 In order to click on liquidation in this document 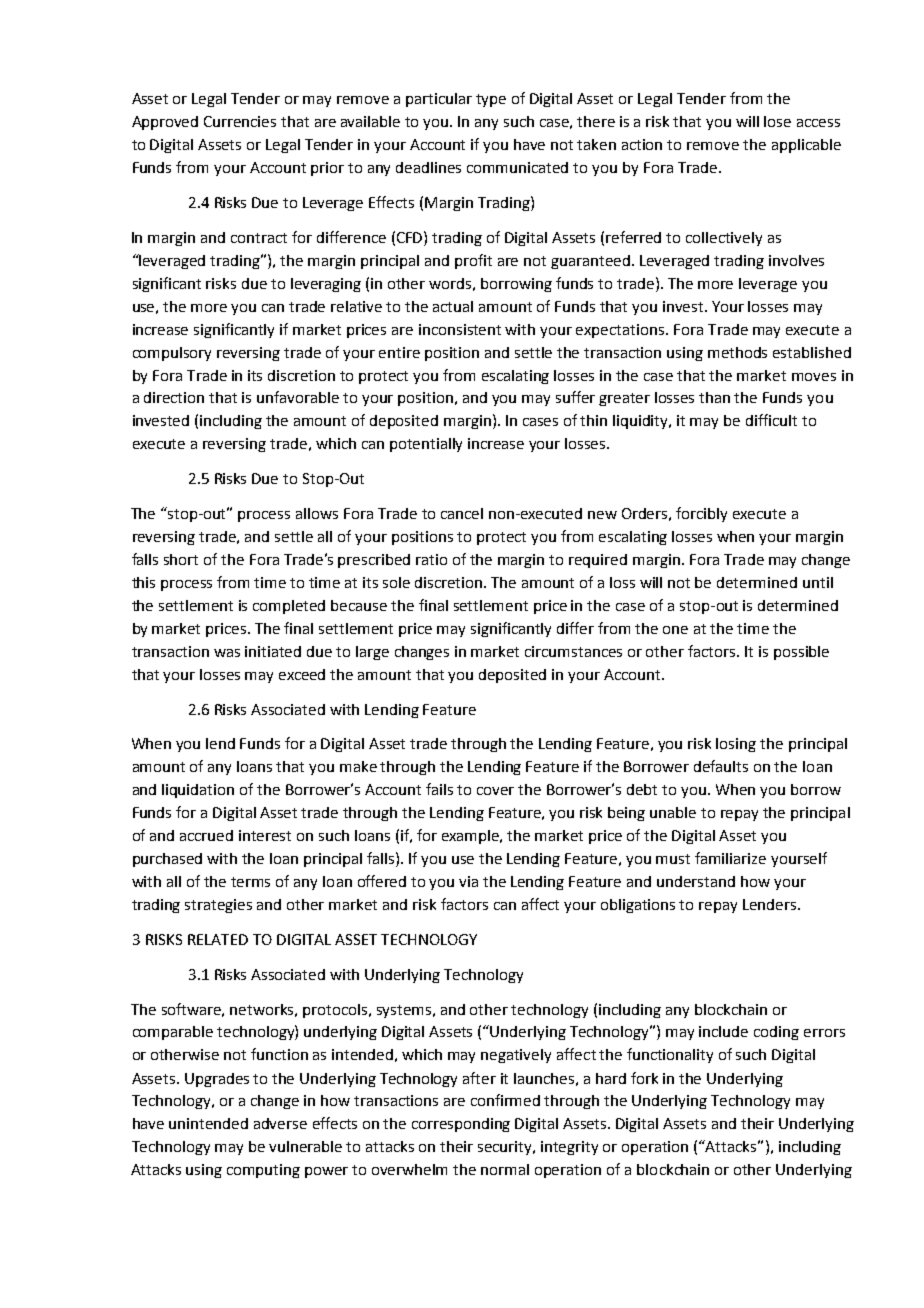, I will do `click(198, 791)`.
